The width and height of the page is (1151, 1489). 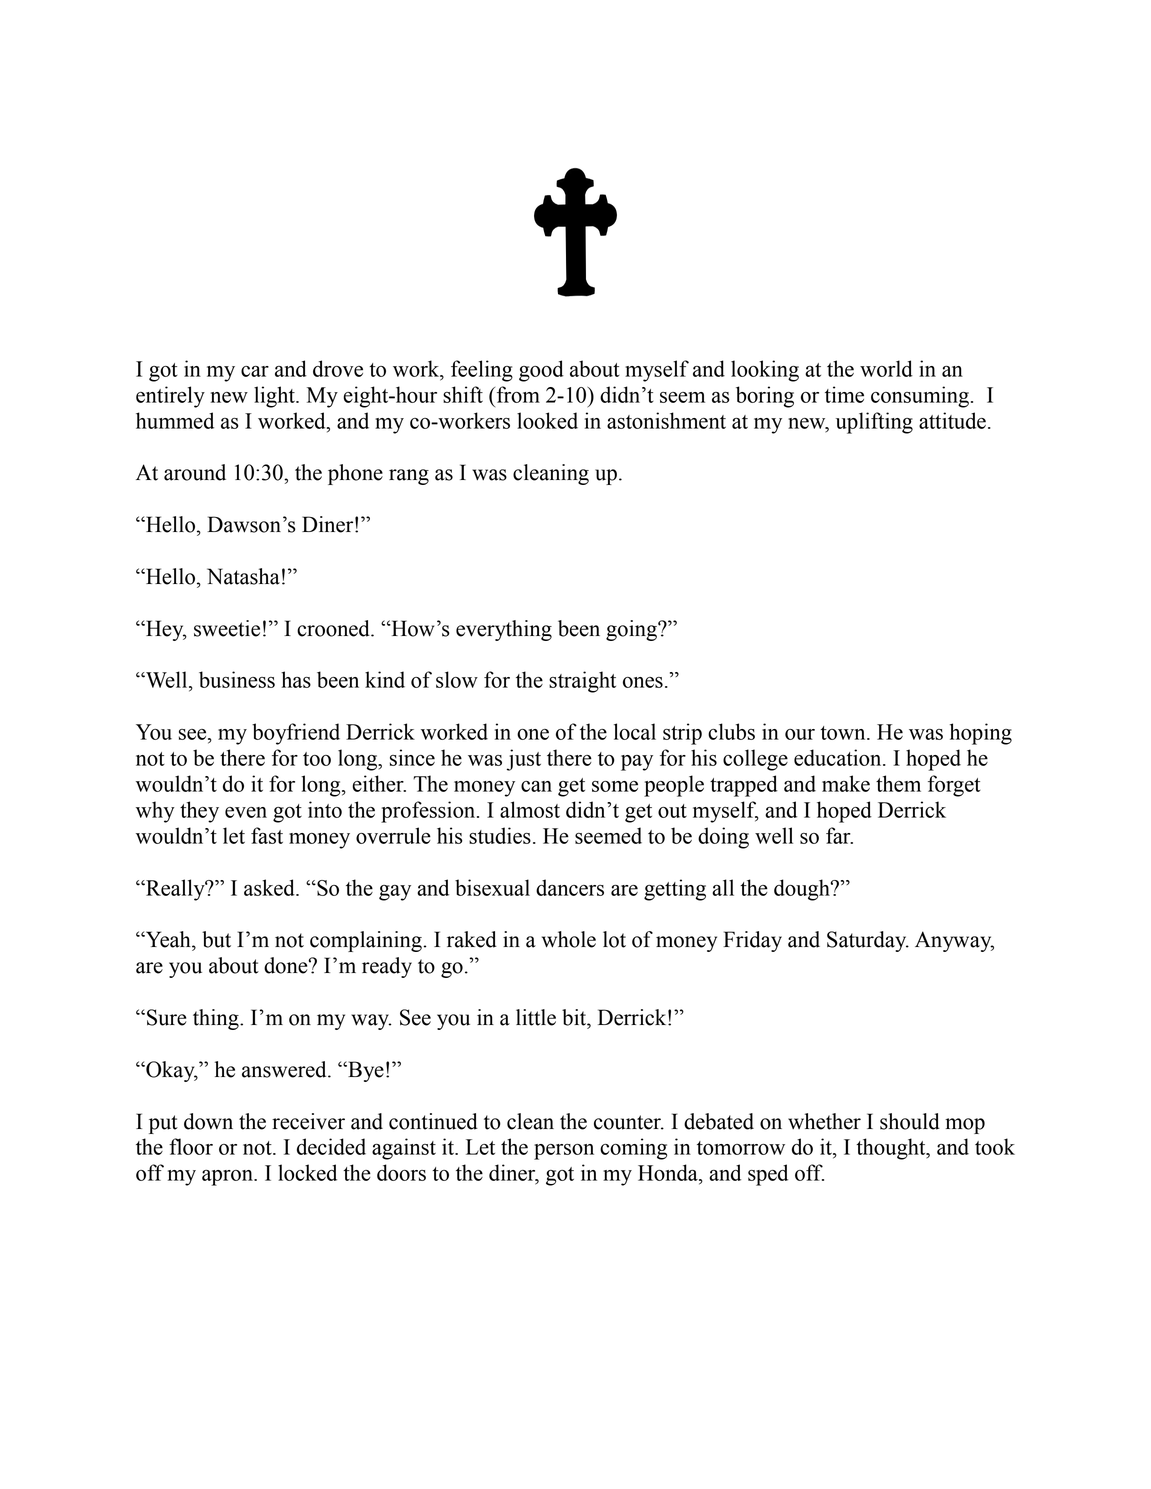 What do you see at coordinates (191, 1146) in the page?
I see `floor` at bounding box center [191, 1146].
